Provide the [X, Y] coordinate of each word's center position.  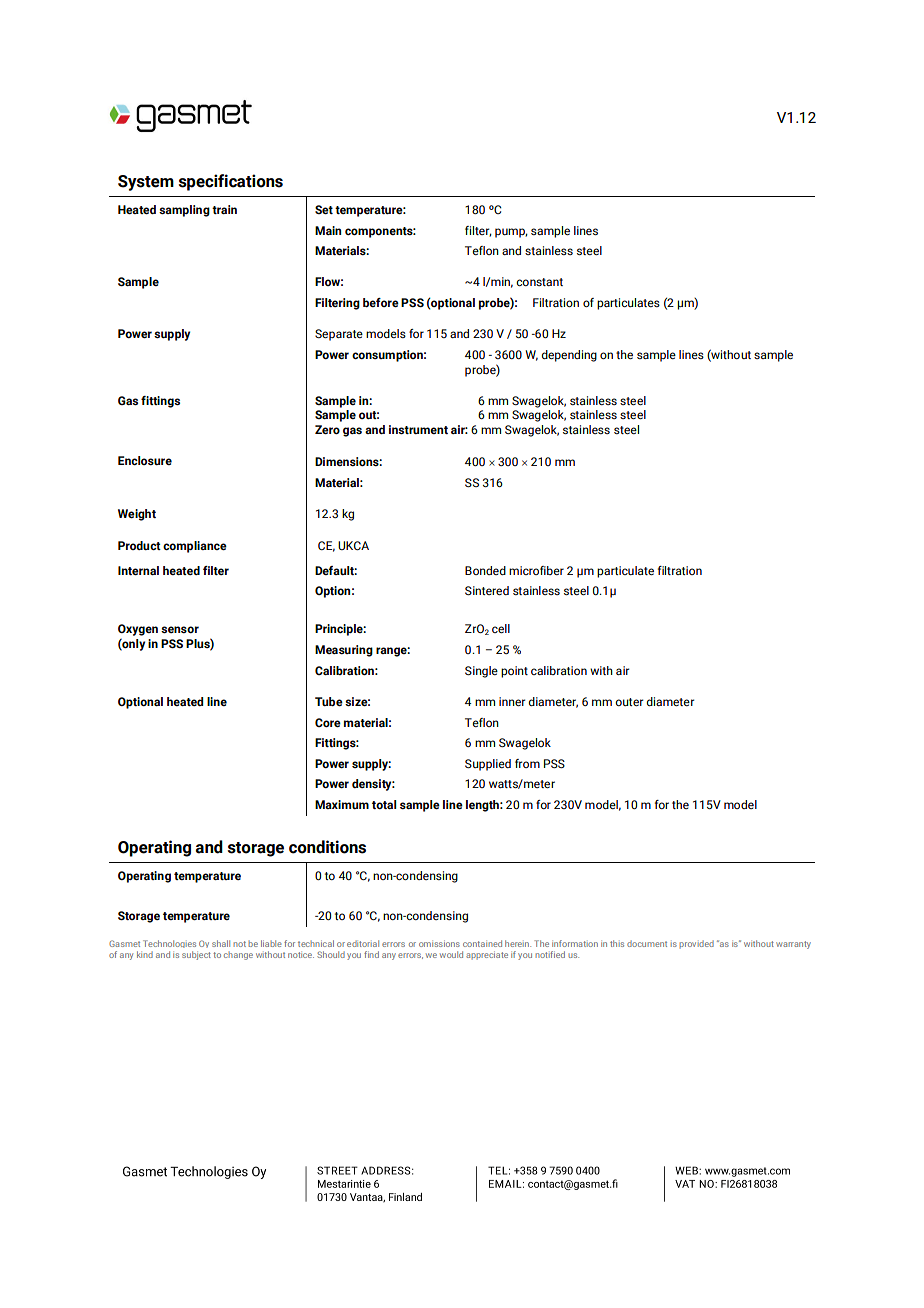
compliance [195, 547]
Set [324, 209]
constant [539, 282]
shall [221, 943]
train [224, 209]
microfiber [536, 570]
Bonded [485, 570]
